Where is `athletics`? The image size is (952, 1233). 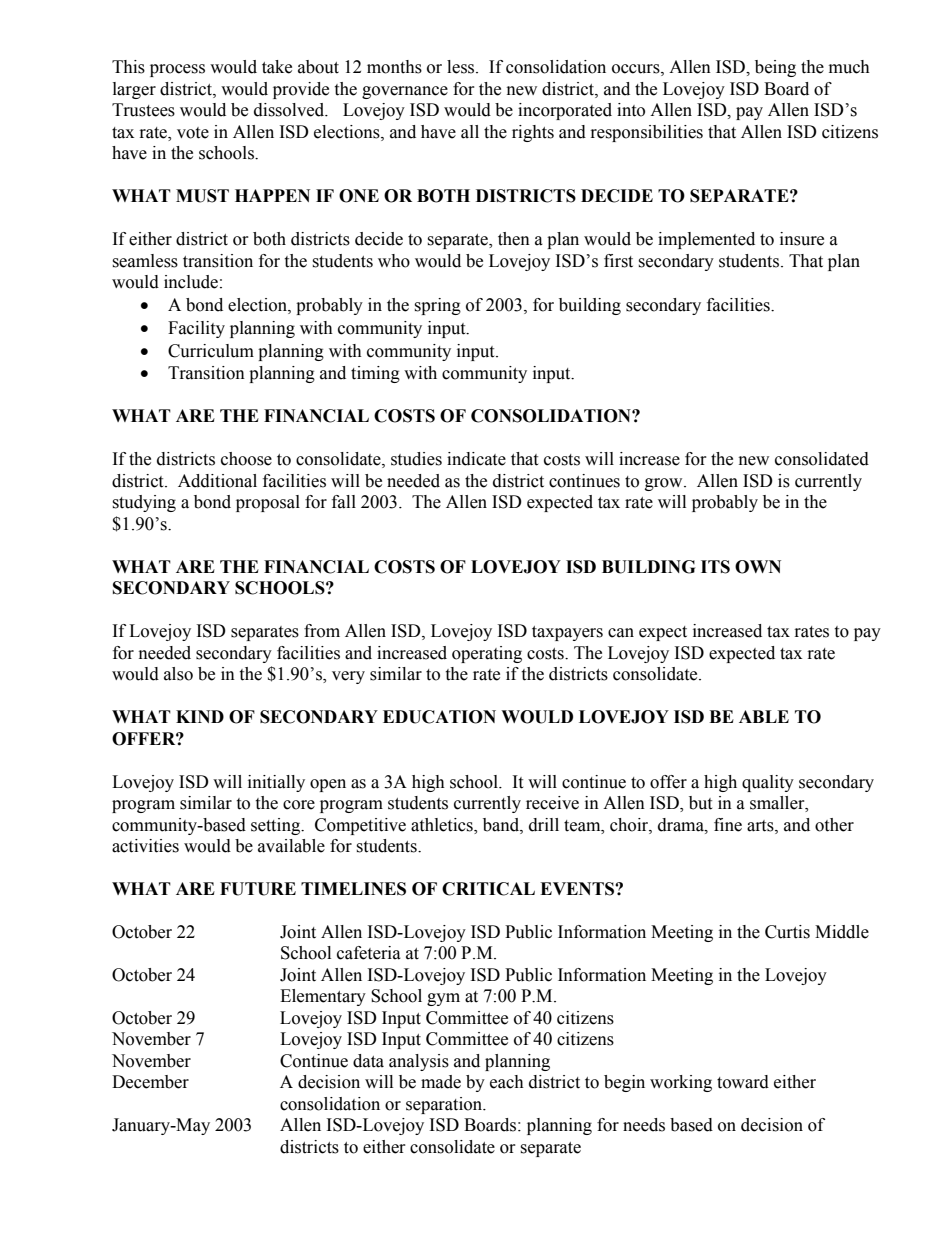 athletics is located at coordinates (443, 825).
